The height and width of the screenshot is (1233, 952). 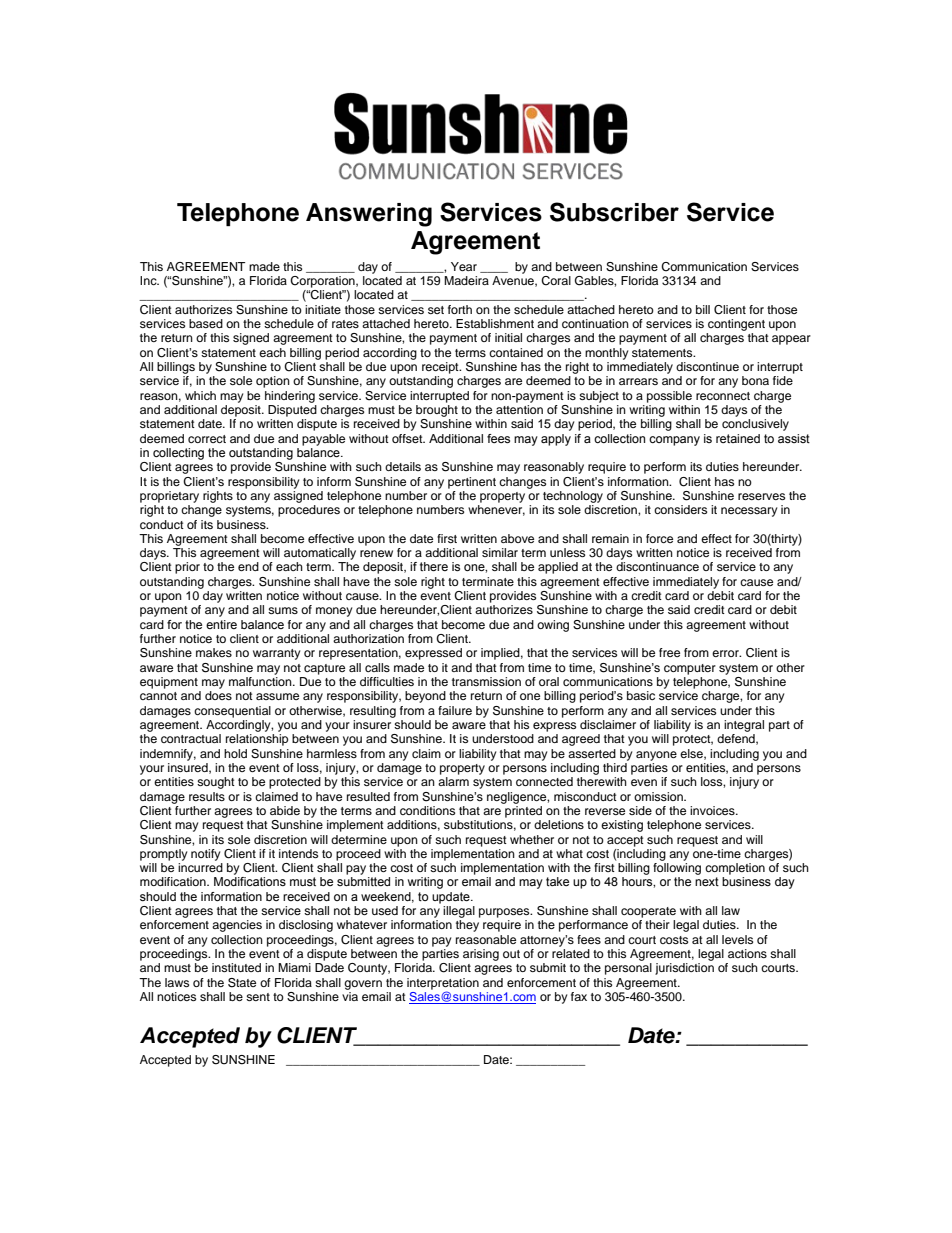 What do you see at coordinates (221, 624) in the screenshot?
I see `entire` at bounding box center [221, 624].
